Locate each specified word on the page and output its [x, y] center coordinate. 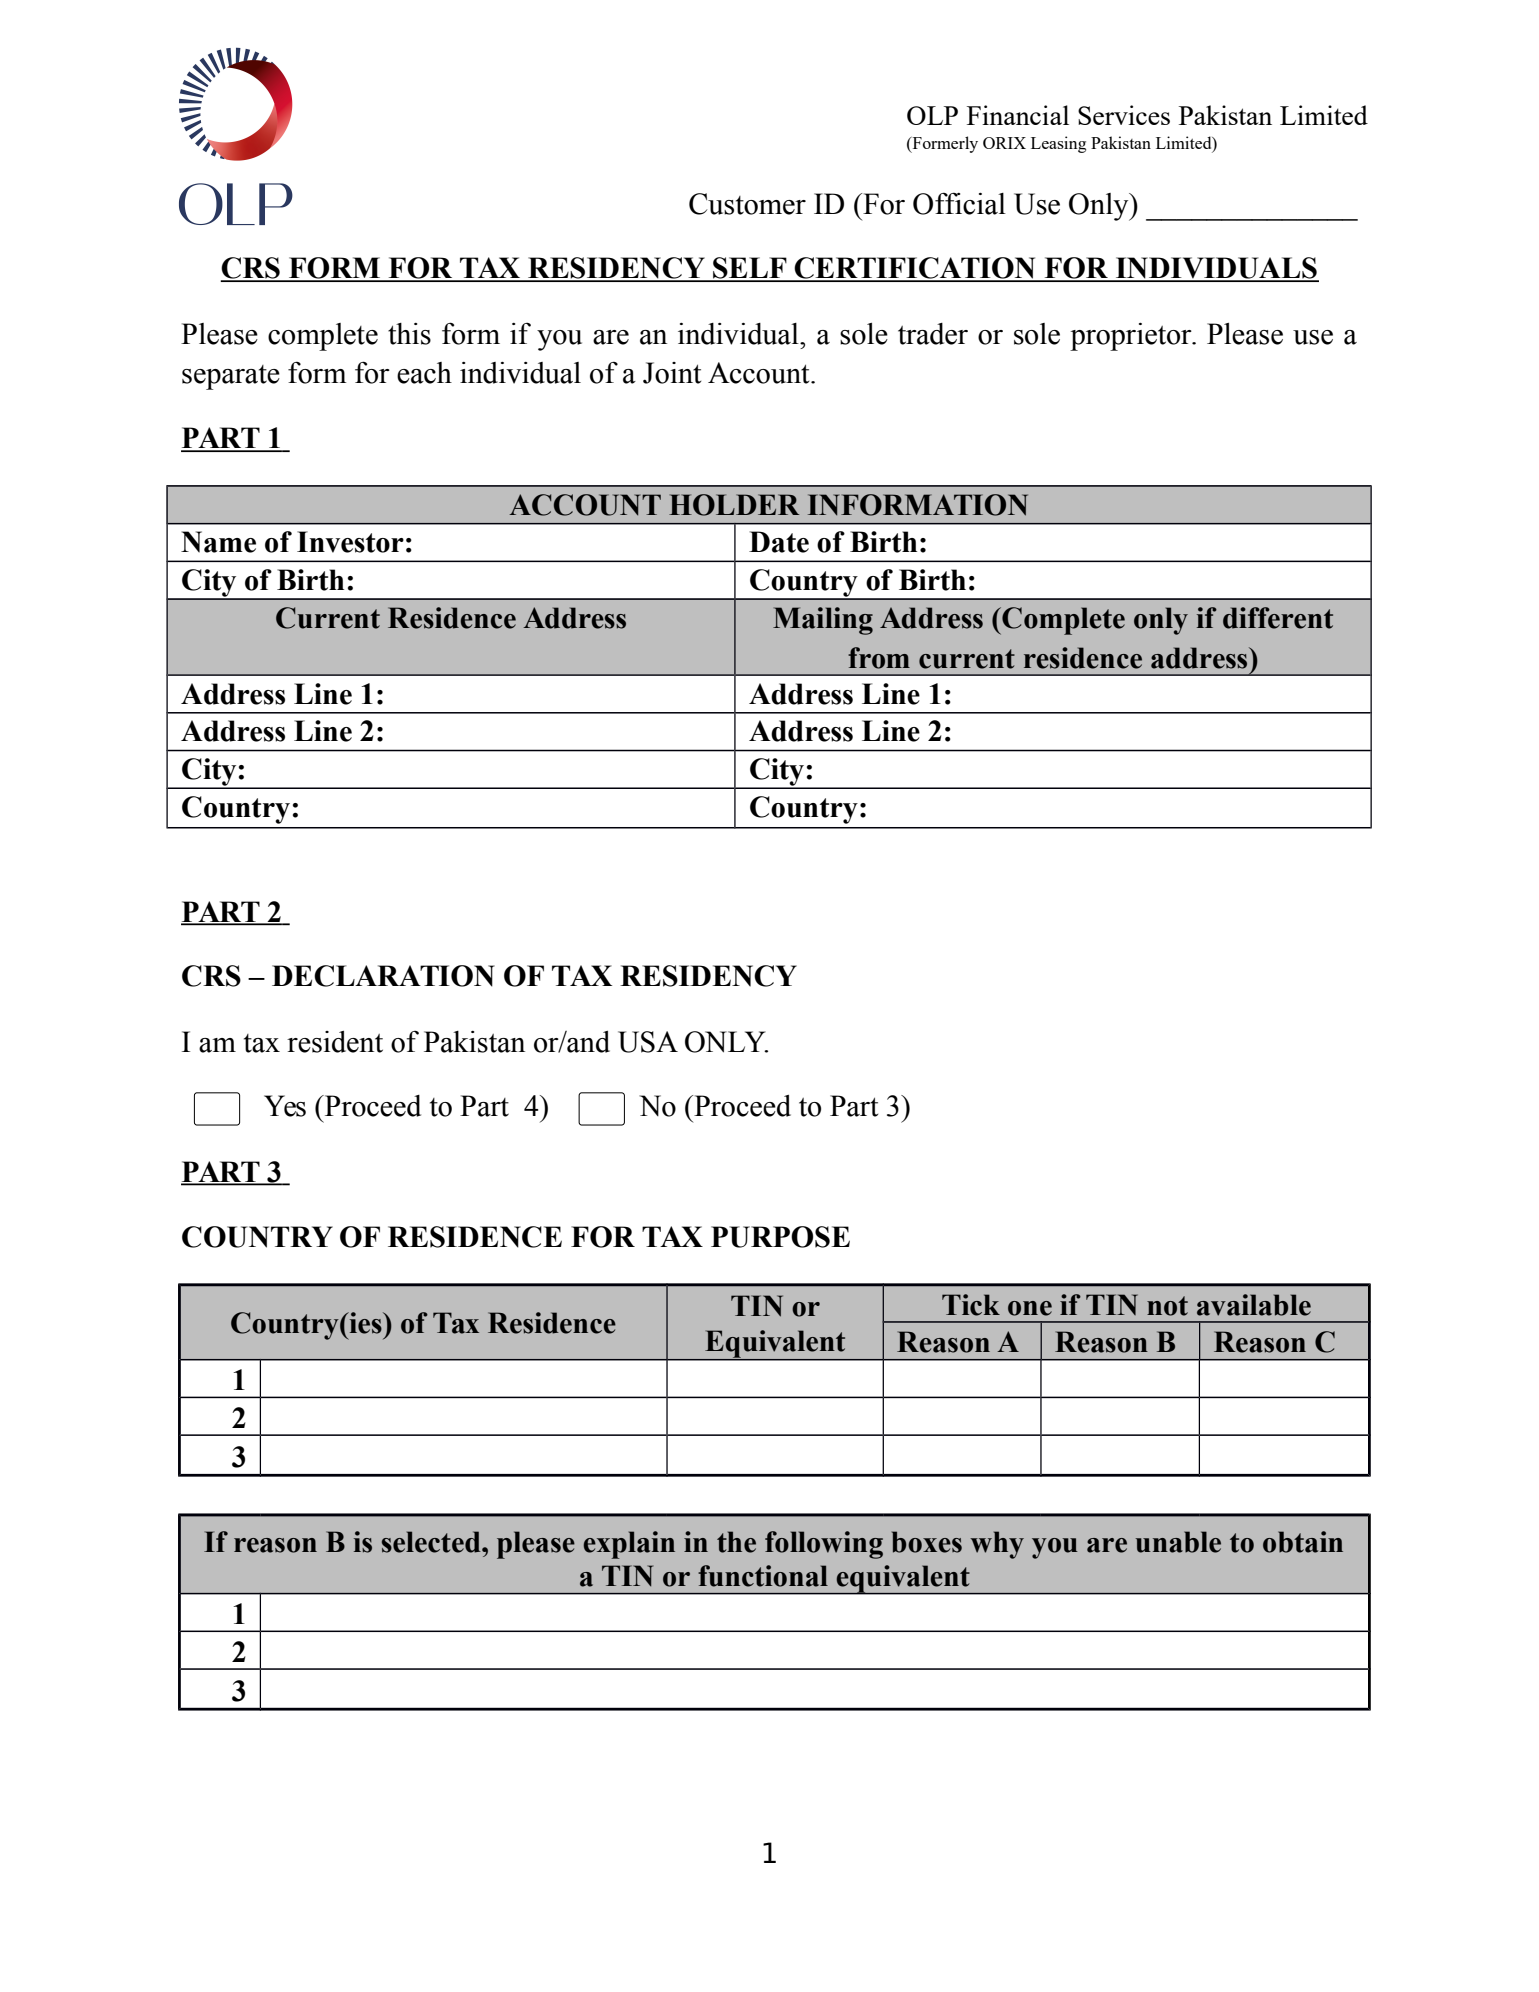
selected [432, 1542]
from [879, 658]
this [409, 334]
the [736, 1542]
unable [1178, 1542]
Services [1124, 115]
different [1278, 618]
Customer [747, 204]
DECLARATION [383, 976]
